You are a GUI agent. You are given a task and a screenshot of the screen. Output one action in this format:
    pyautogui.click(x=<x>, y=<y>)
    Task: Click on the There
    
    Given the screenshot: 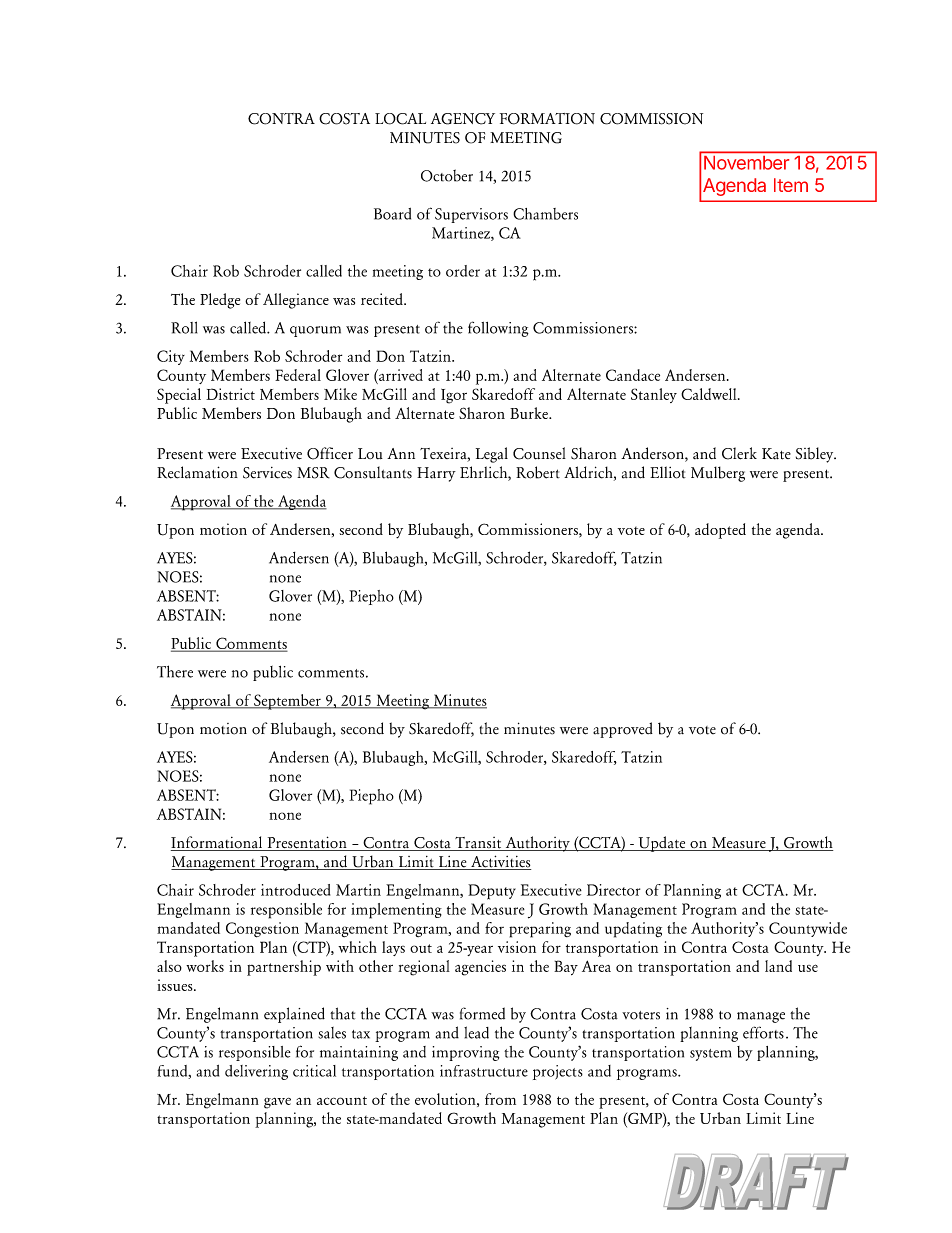 What is the action you would take?
    pyautogui.click(x=175, y=671)
